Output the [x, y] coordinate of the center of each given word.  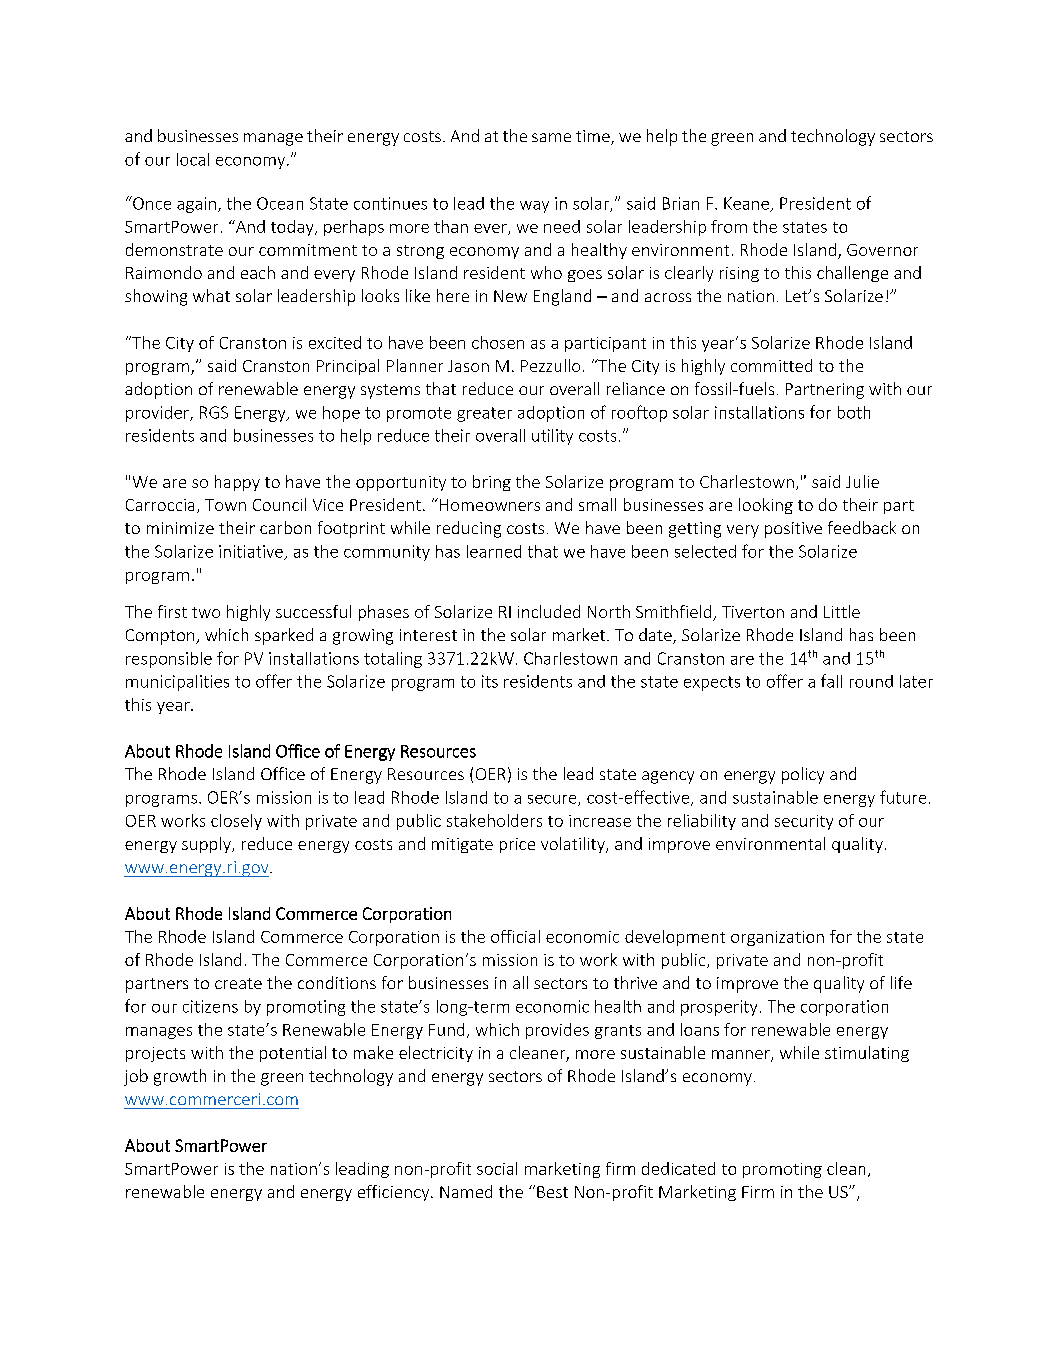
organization [777, 938]
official [515, 936]
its [490, 681]
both [854, 412]
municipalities [177, 683]
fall [831, 681]
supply [207, 845]
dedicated [678, 1168]
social [497, 1168]
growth [180, 1077]
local [193, 159]
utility [552, 437]
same [551, 137]
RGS [214, 412]
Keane [747, 204]
